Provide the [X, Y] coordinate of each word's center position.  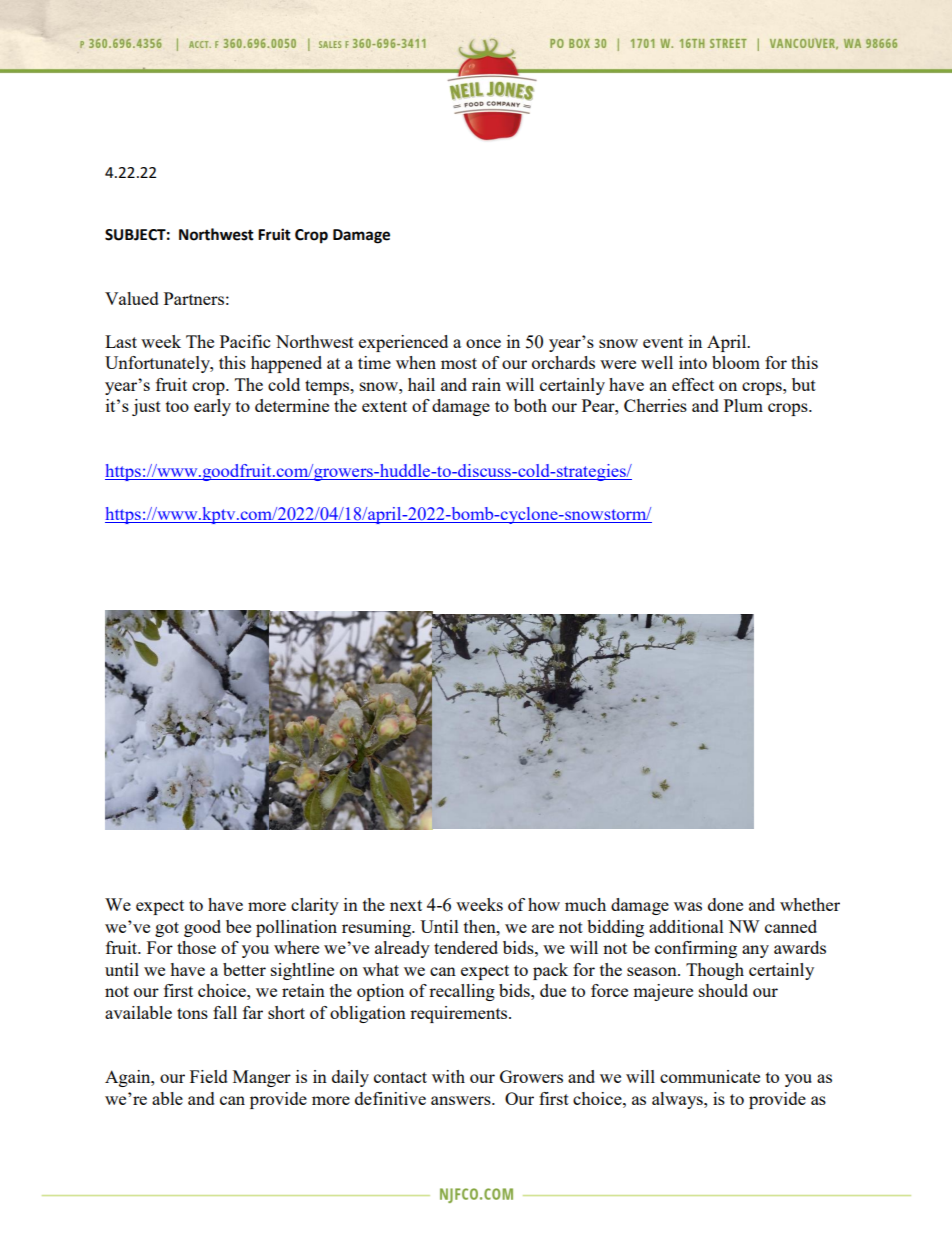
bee [238, 926]
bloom [736, 362]
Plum [743, 405]
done [725, 904]
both [530, 405]
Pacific [245, 341]
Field [209, 1076]
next [406, 905]
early [212, 407]
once [483, 343]
